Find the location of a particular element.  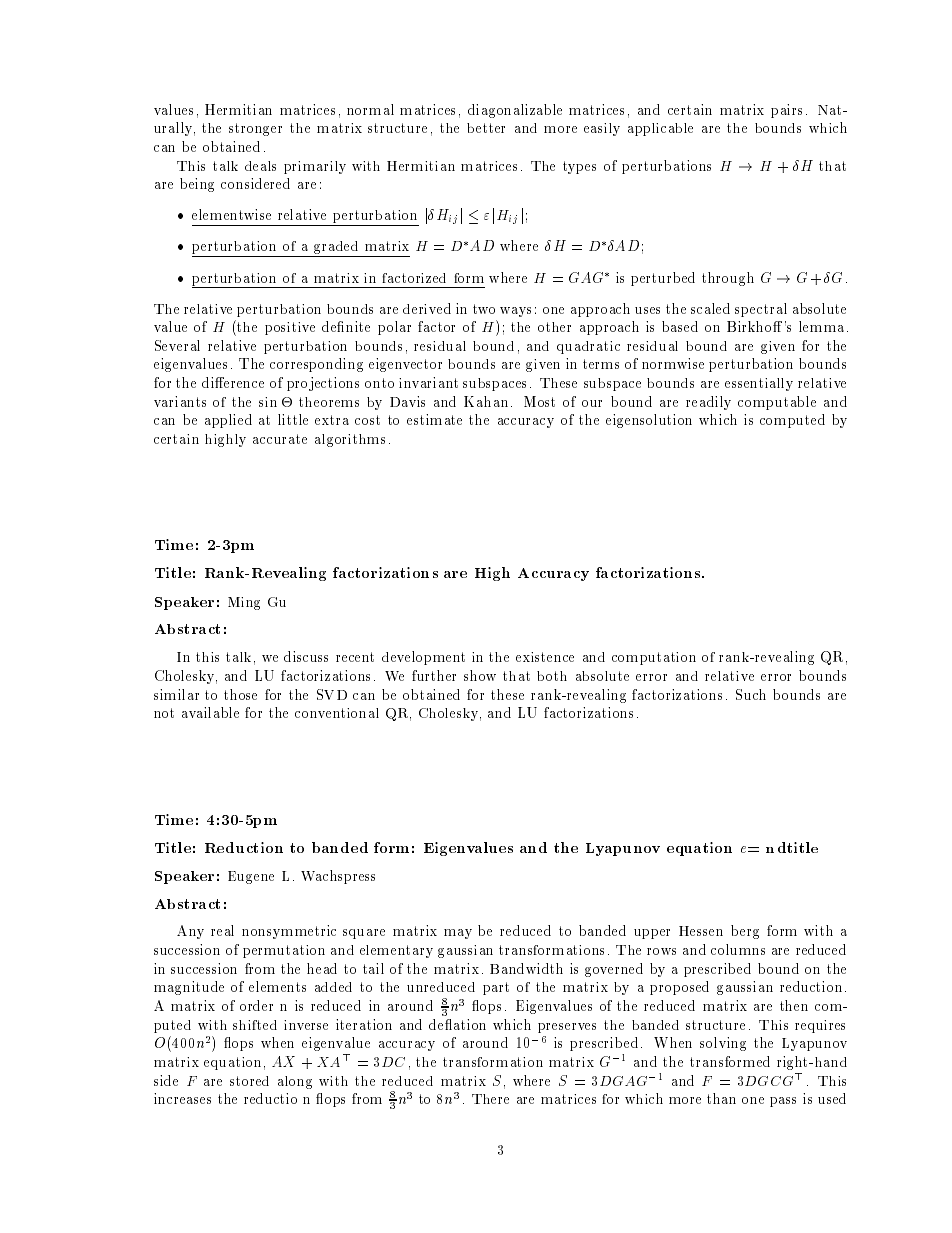

stronger is located at coordinates (255, 129).
